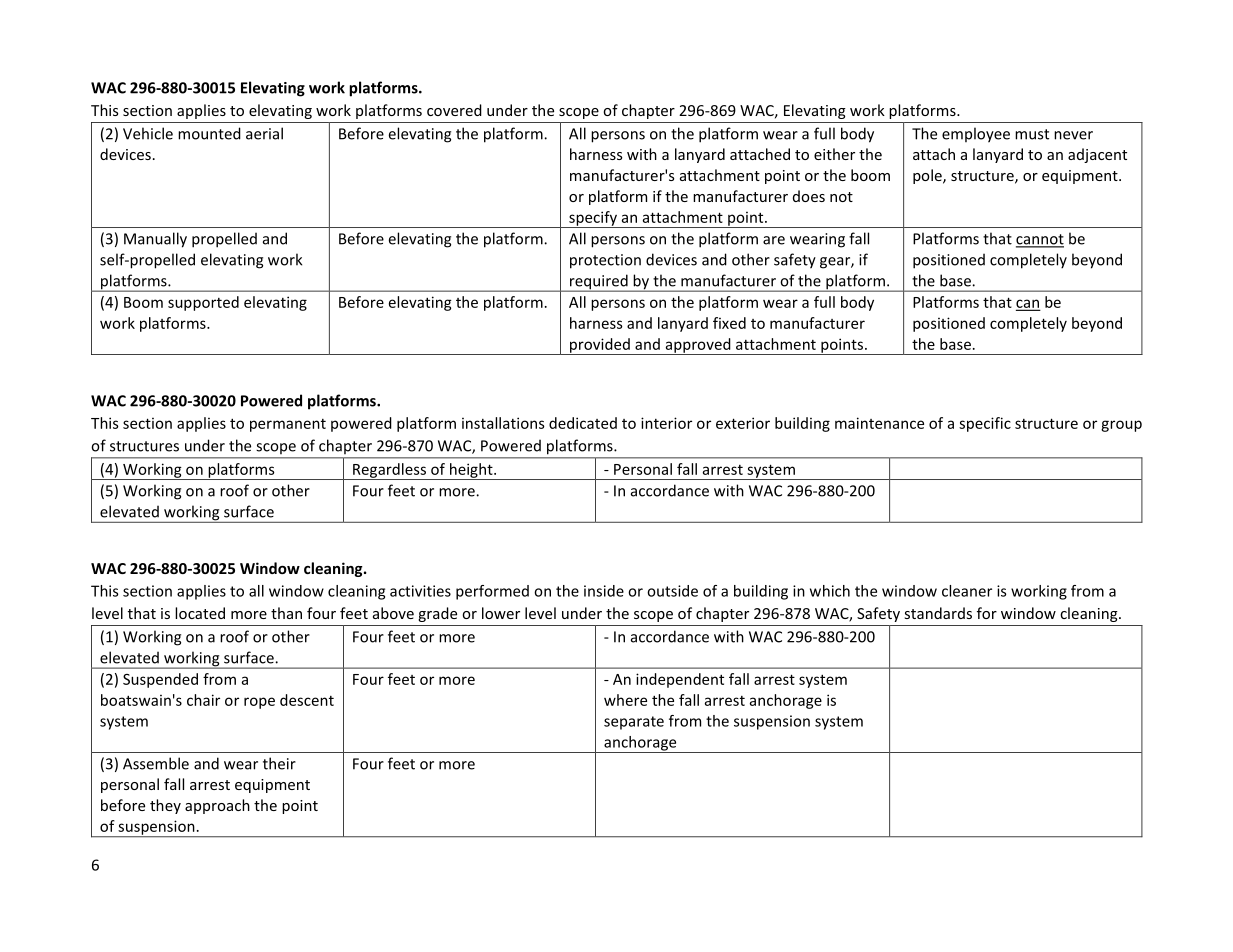 The width and height of the screenshot is (1233, 952). I want to click on standards, so click(938, 613).
